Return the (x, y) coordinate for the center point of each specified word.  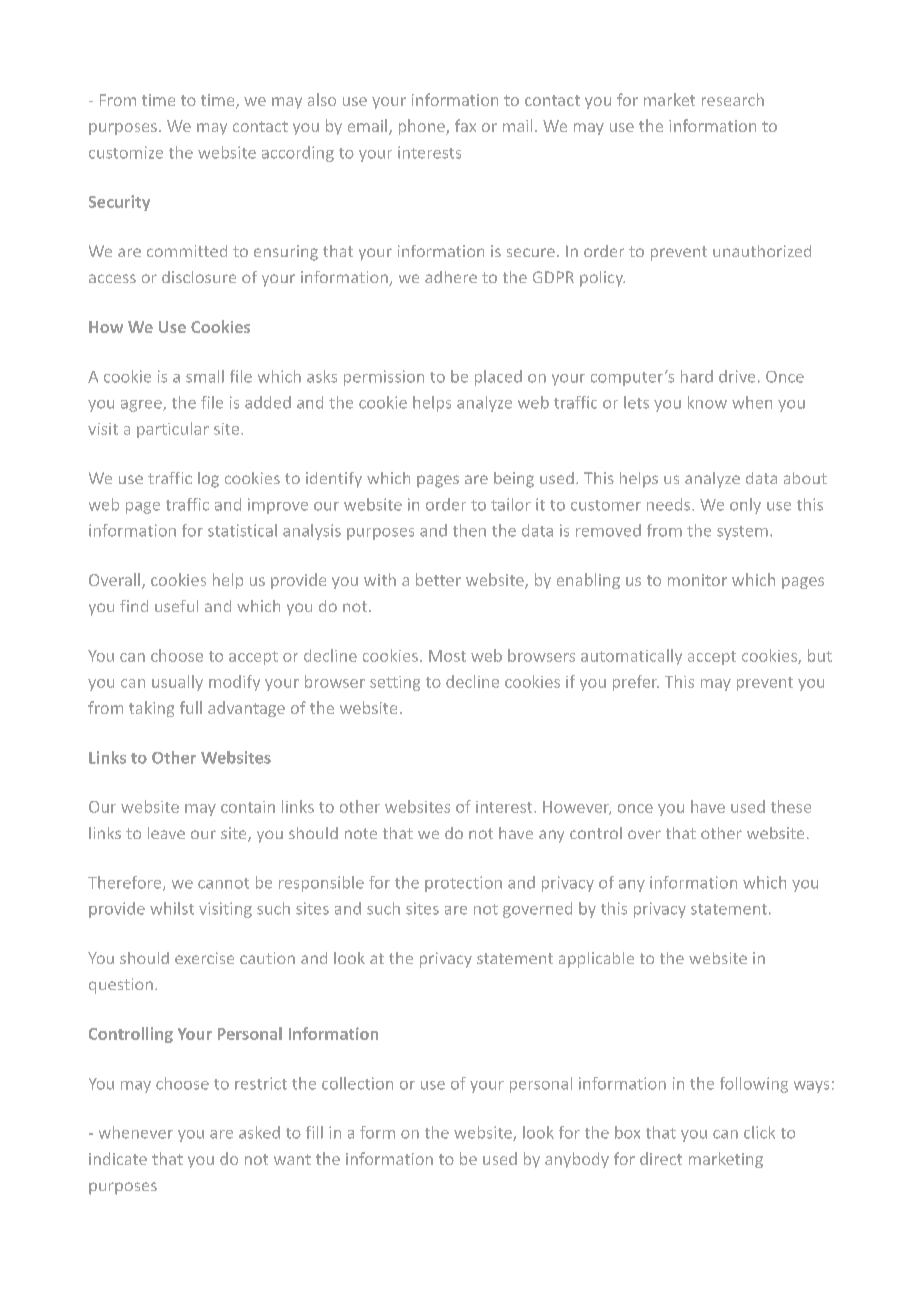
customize (126, 152)
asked (259, 1132)
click (759, 1132)
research (733, 99)
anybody (577, 1160)
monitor (697, 580)
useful (176, 606)
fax (465, 125)
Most (447, 656)
